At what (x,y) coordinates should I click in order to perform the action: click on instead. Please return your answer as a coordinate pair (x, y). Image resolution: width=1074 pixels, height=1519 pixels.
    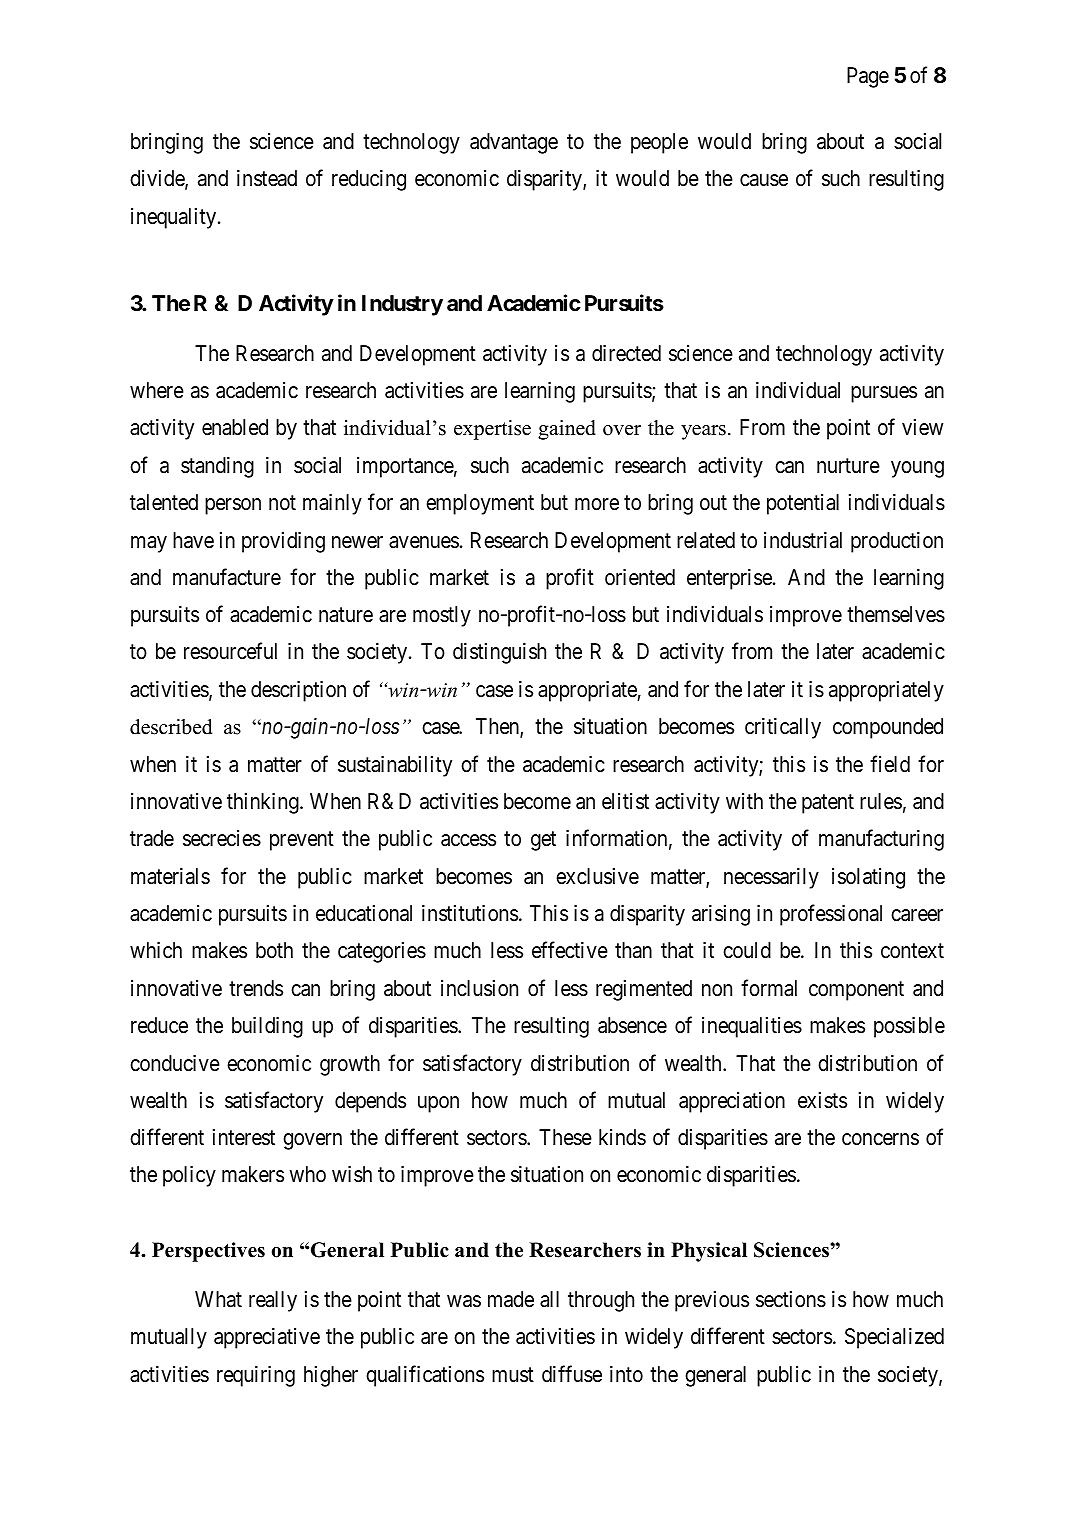
    Looking at the image, I should click on (267, 178).
